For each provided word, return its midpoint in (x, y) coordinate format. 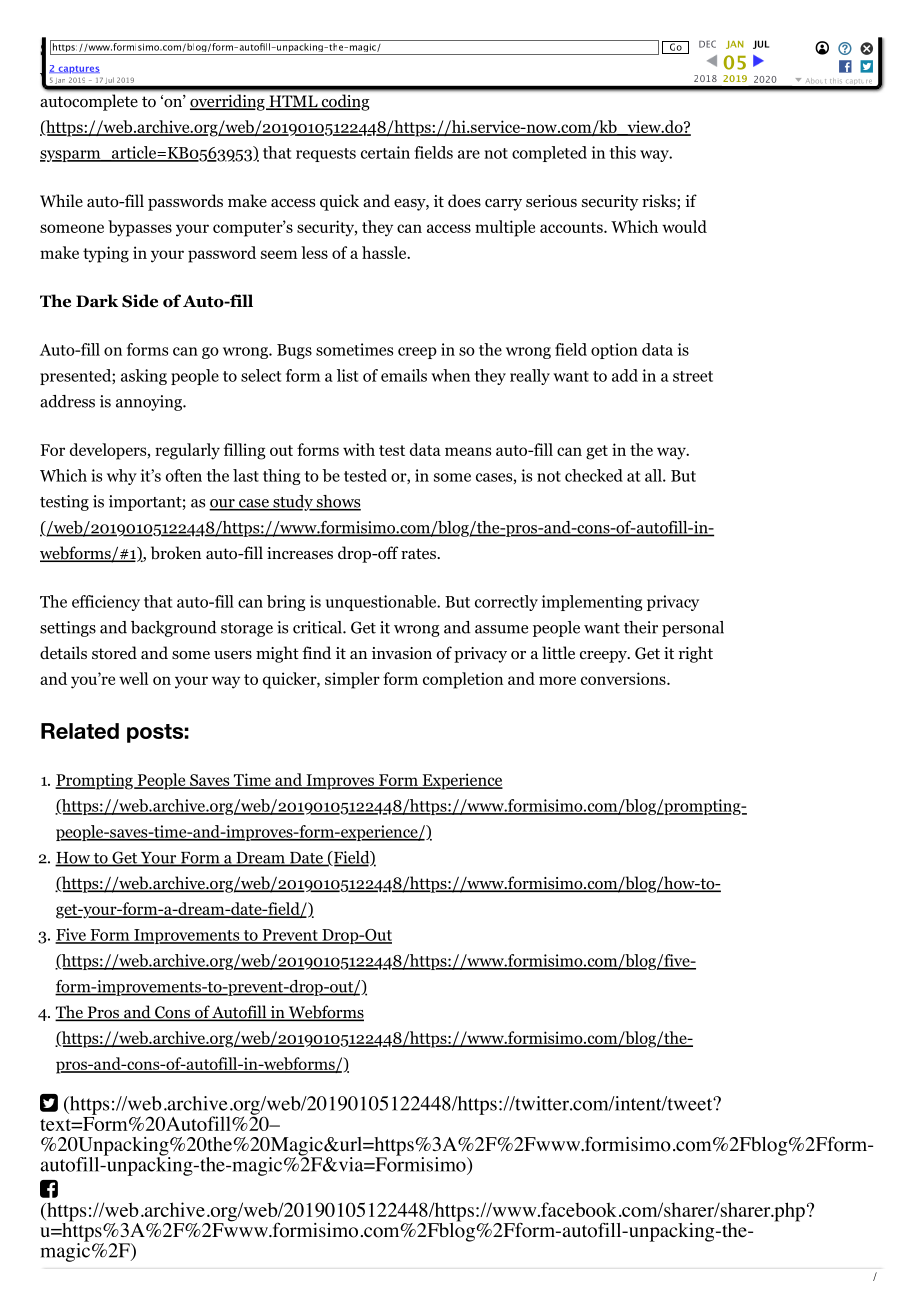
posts (155, 733)
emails (404, 375)
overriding (228, 102)
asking (144, 377)
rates (419, 553)
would (684, 226)
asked (430, 47)
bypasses (140, 228)
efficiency (106, 603)
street (693, 376)
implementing (592, 603)
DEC (707, 44)
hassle (385, 252)
